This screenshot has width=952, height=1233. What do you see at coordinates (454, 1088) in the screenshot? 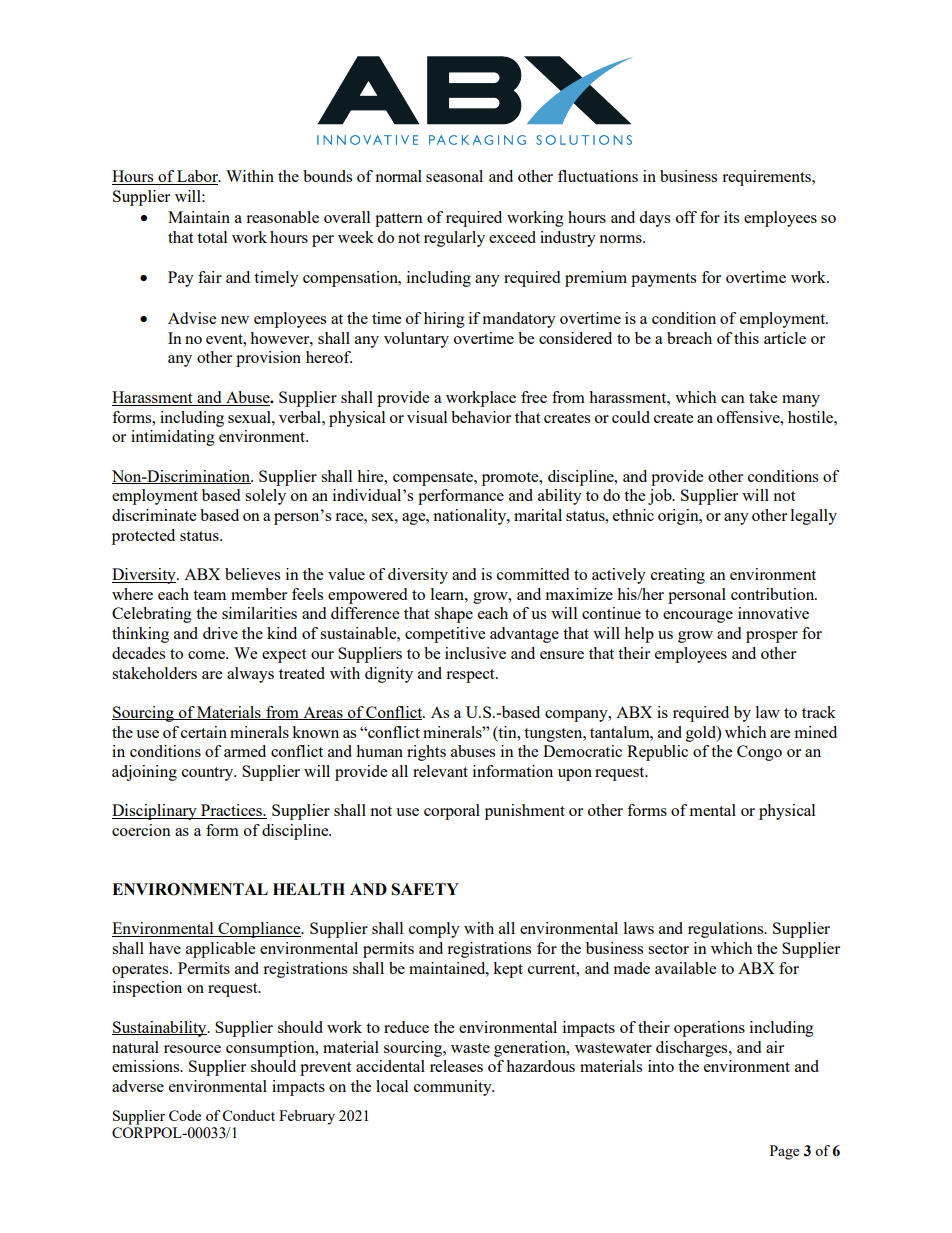
I see `community` at bounding box center [454, 1088].
